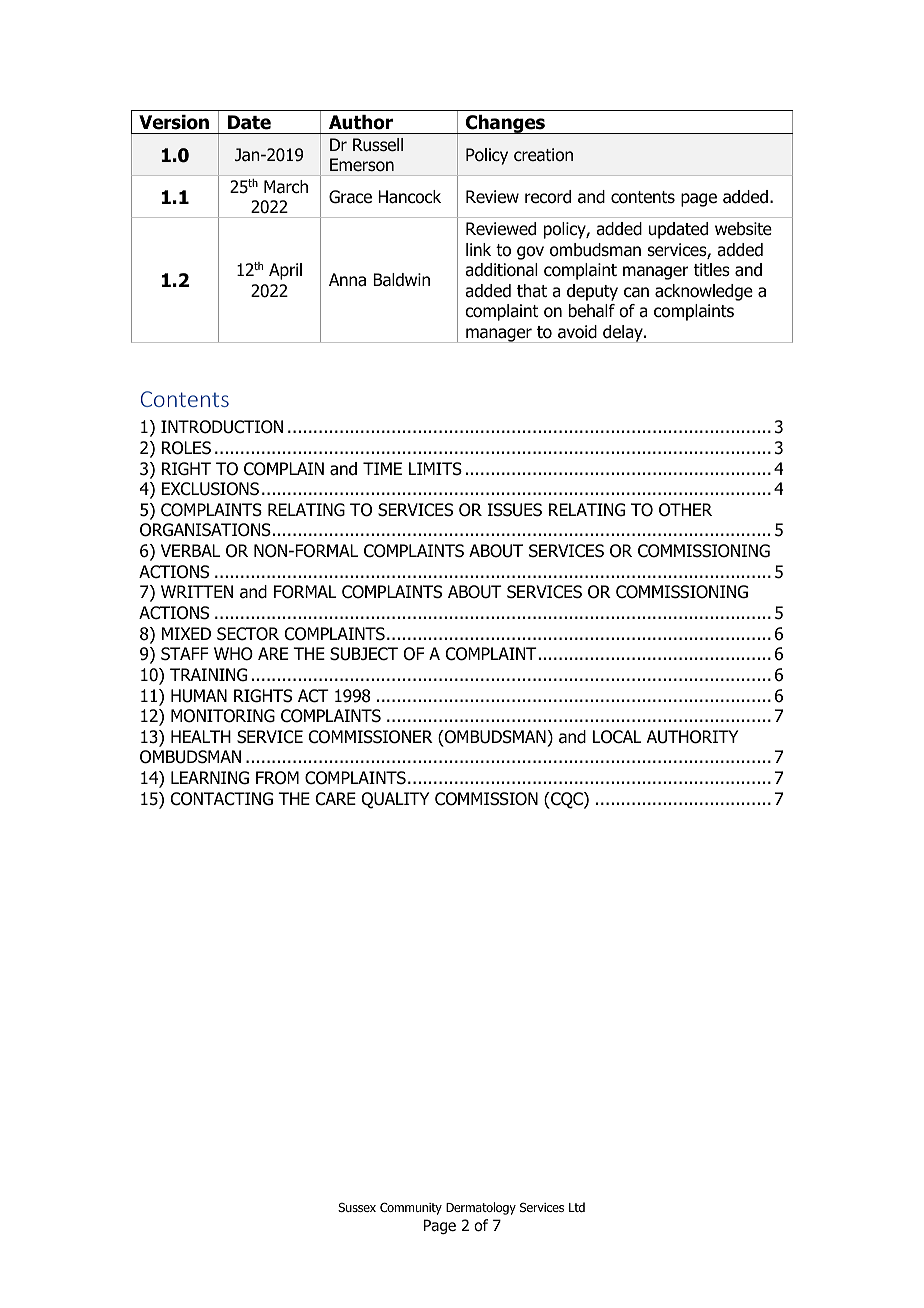  I want to click on website, so click(743, 229).
